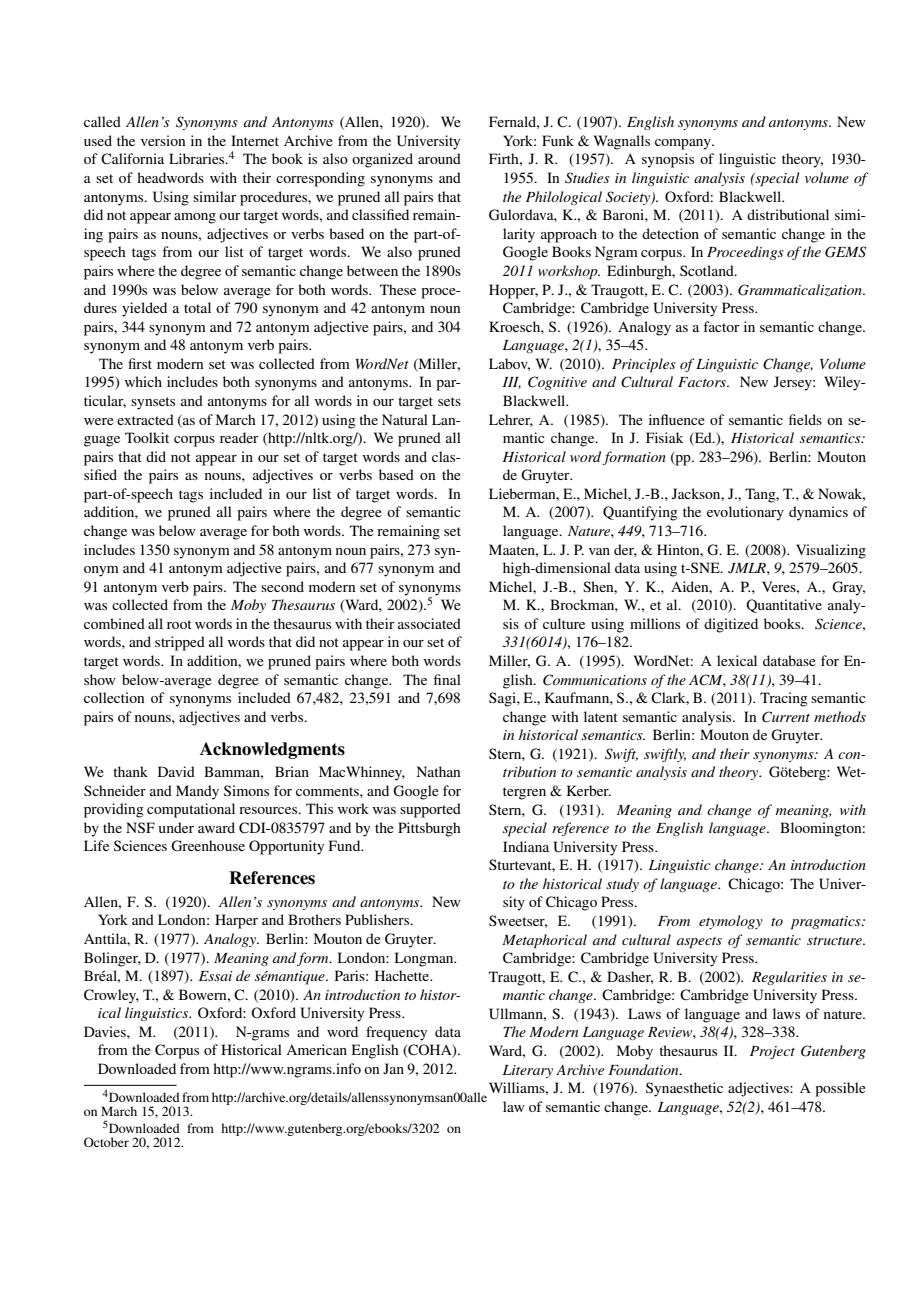 This screenshot has height=1308, width=924. I want to click on Current, so click(786, 717).
